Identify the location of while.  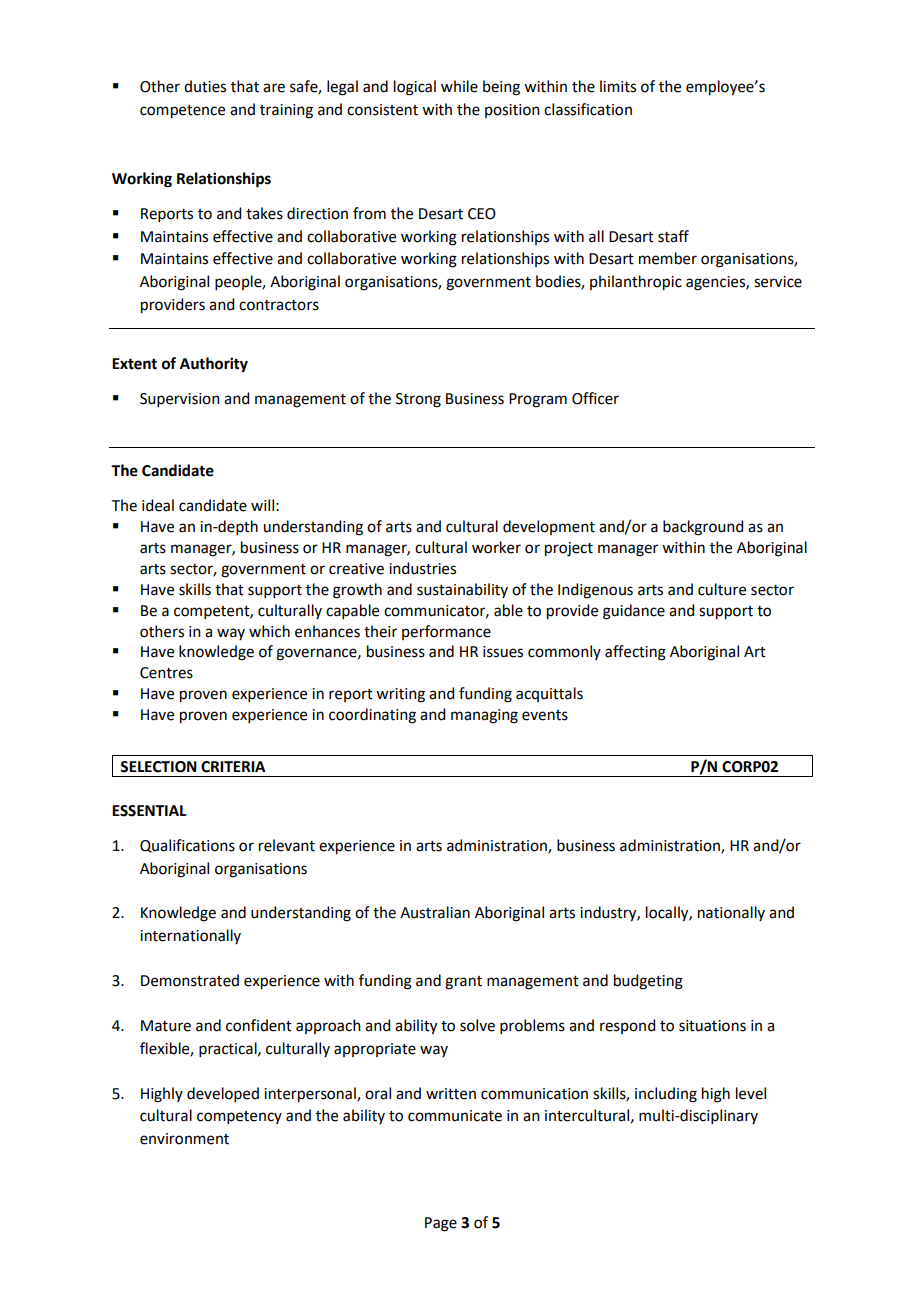
(459, 86).
